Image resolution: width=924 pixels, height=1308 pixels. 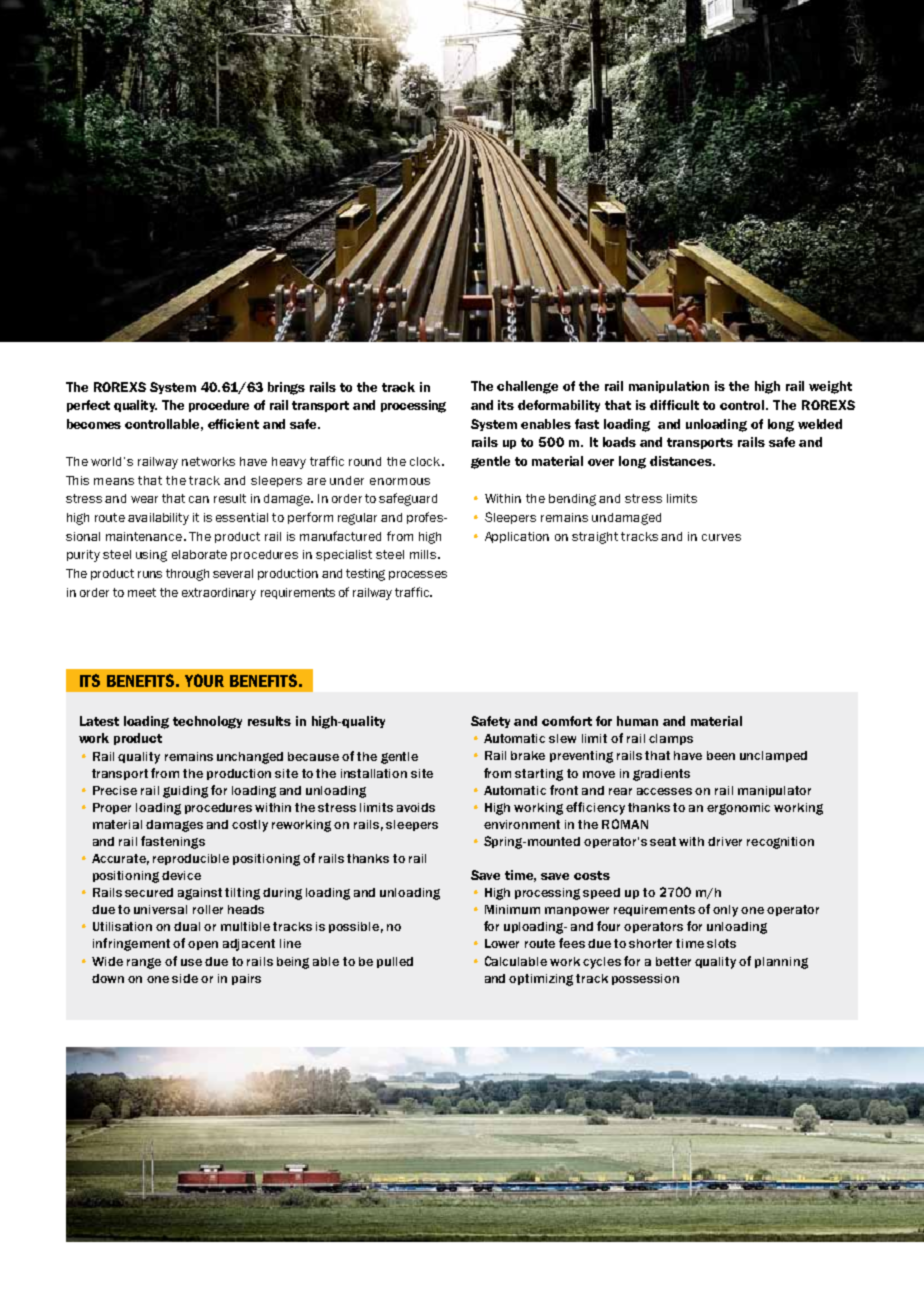 What do you see at coordinates (185, 792) in the screenshot?
I see `guiding` at bounding box center [185, 792].
